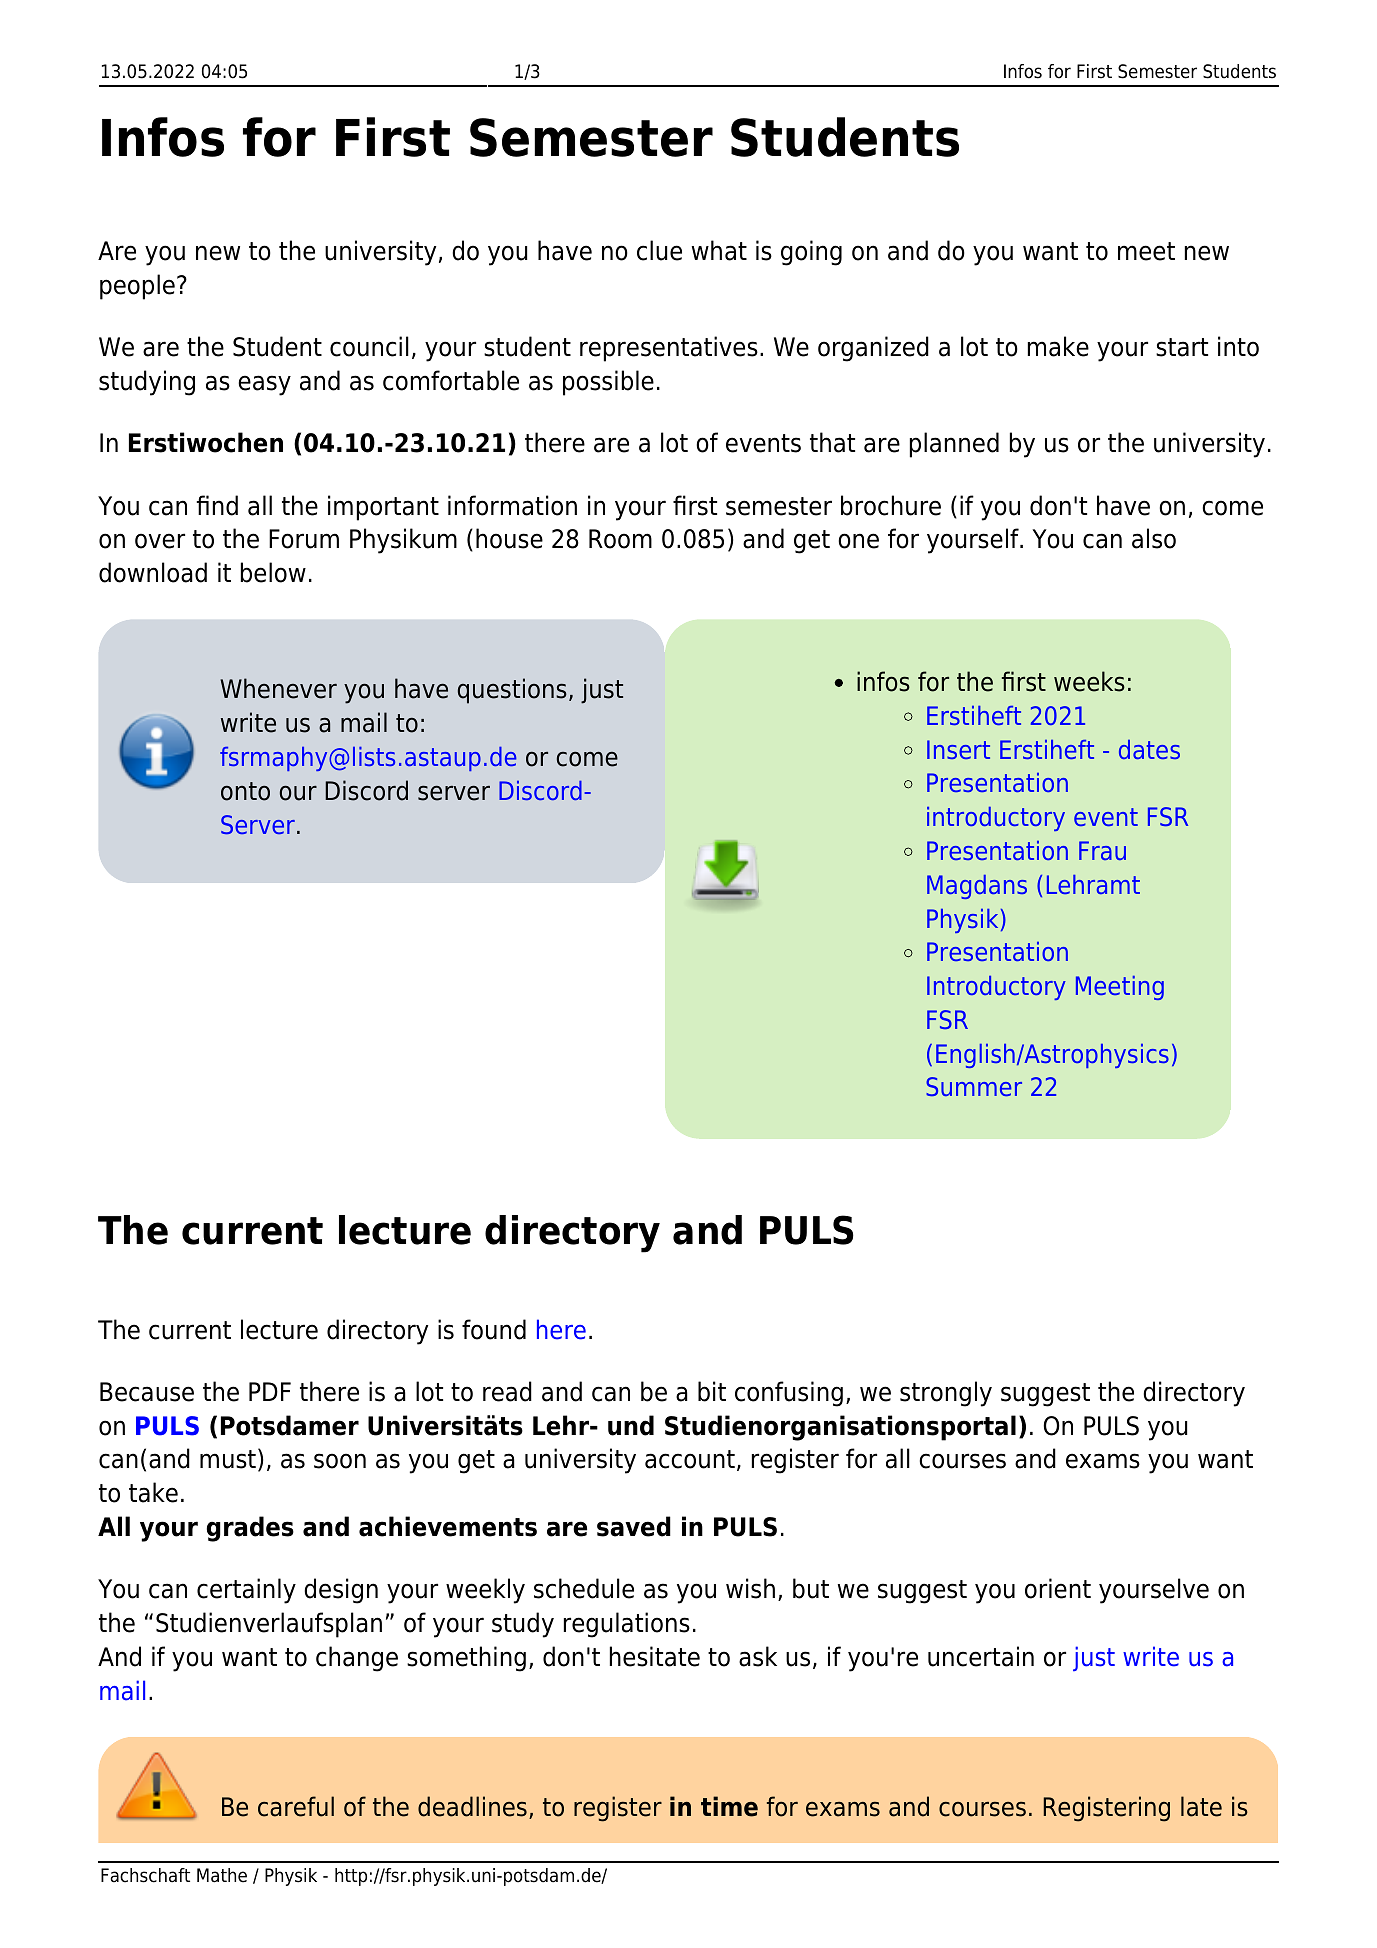 The width and height of the screenshot is (1377, 1948). Describe the element at coordinates (1201, 1806) in the screenshot. I see `late` at that location.
